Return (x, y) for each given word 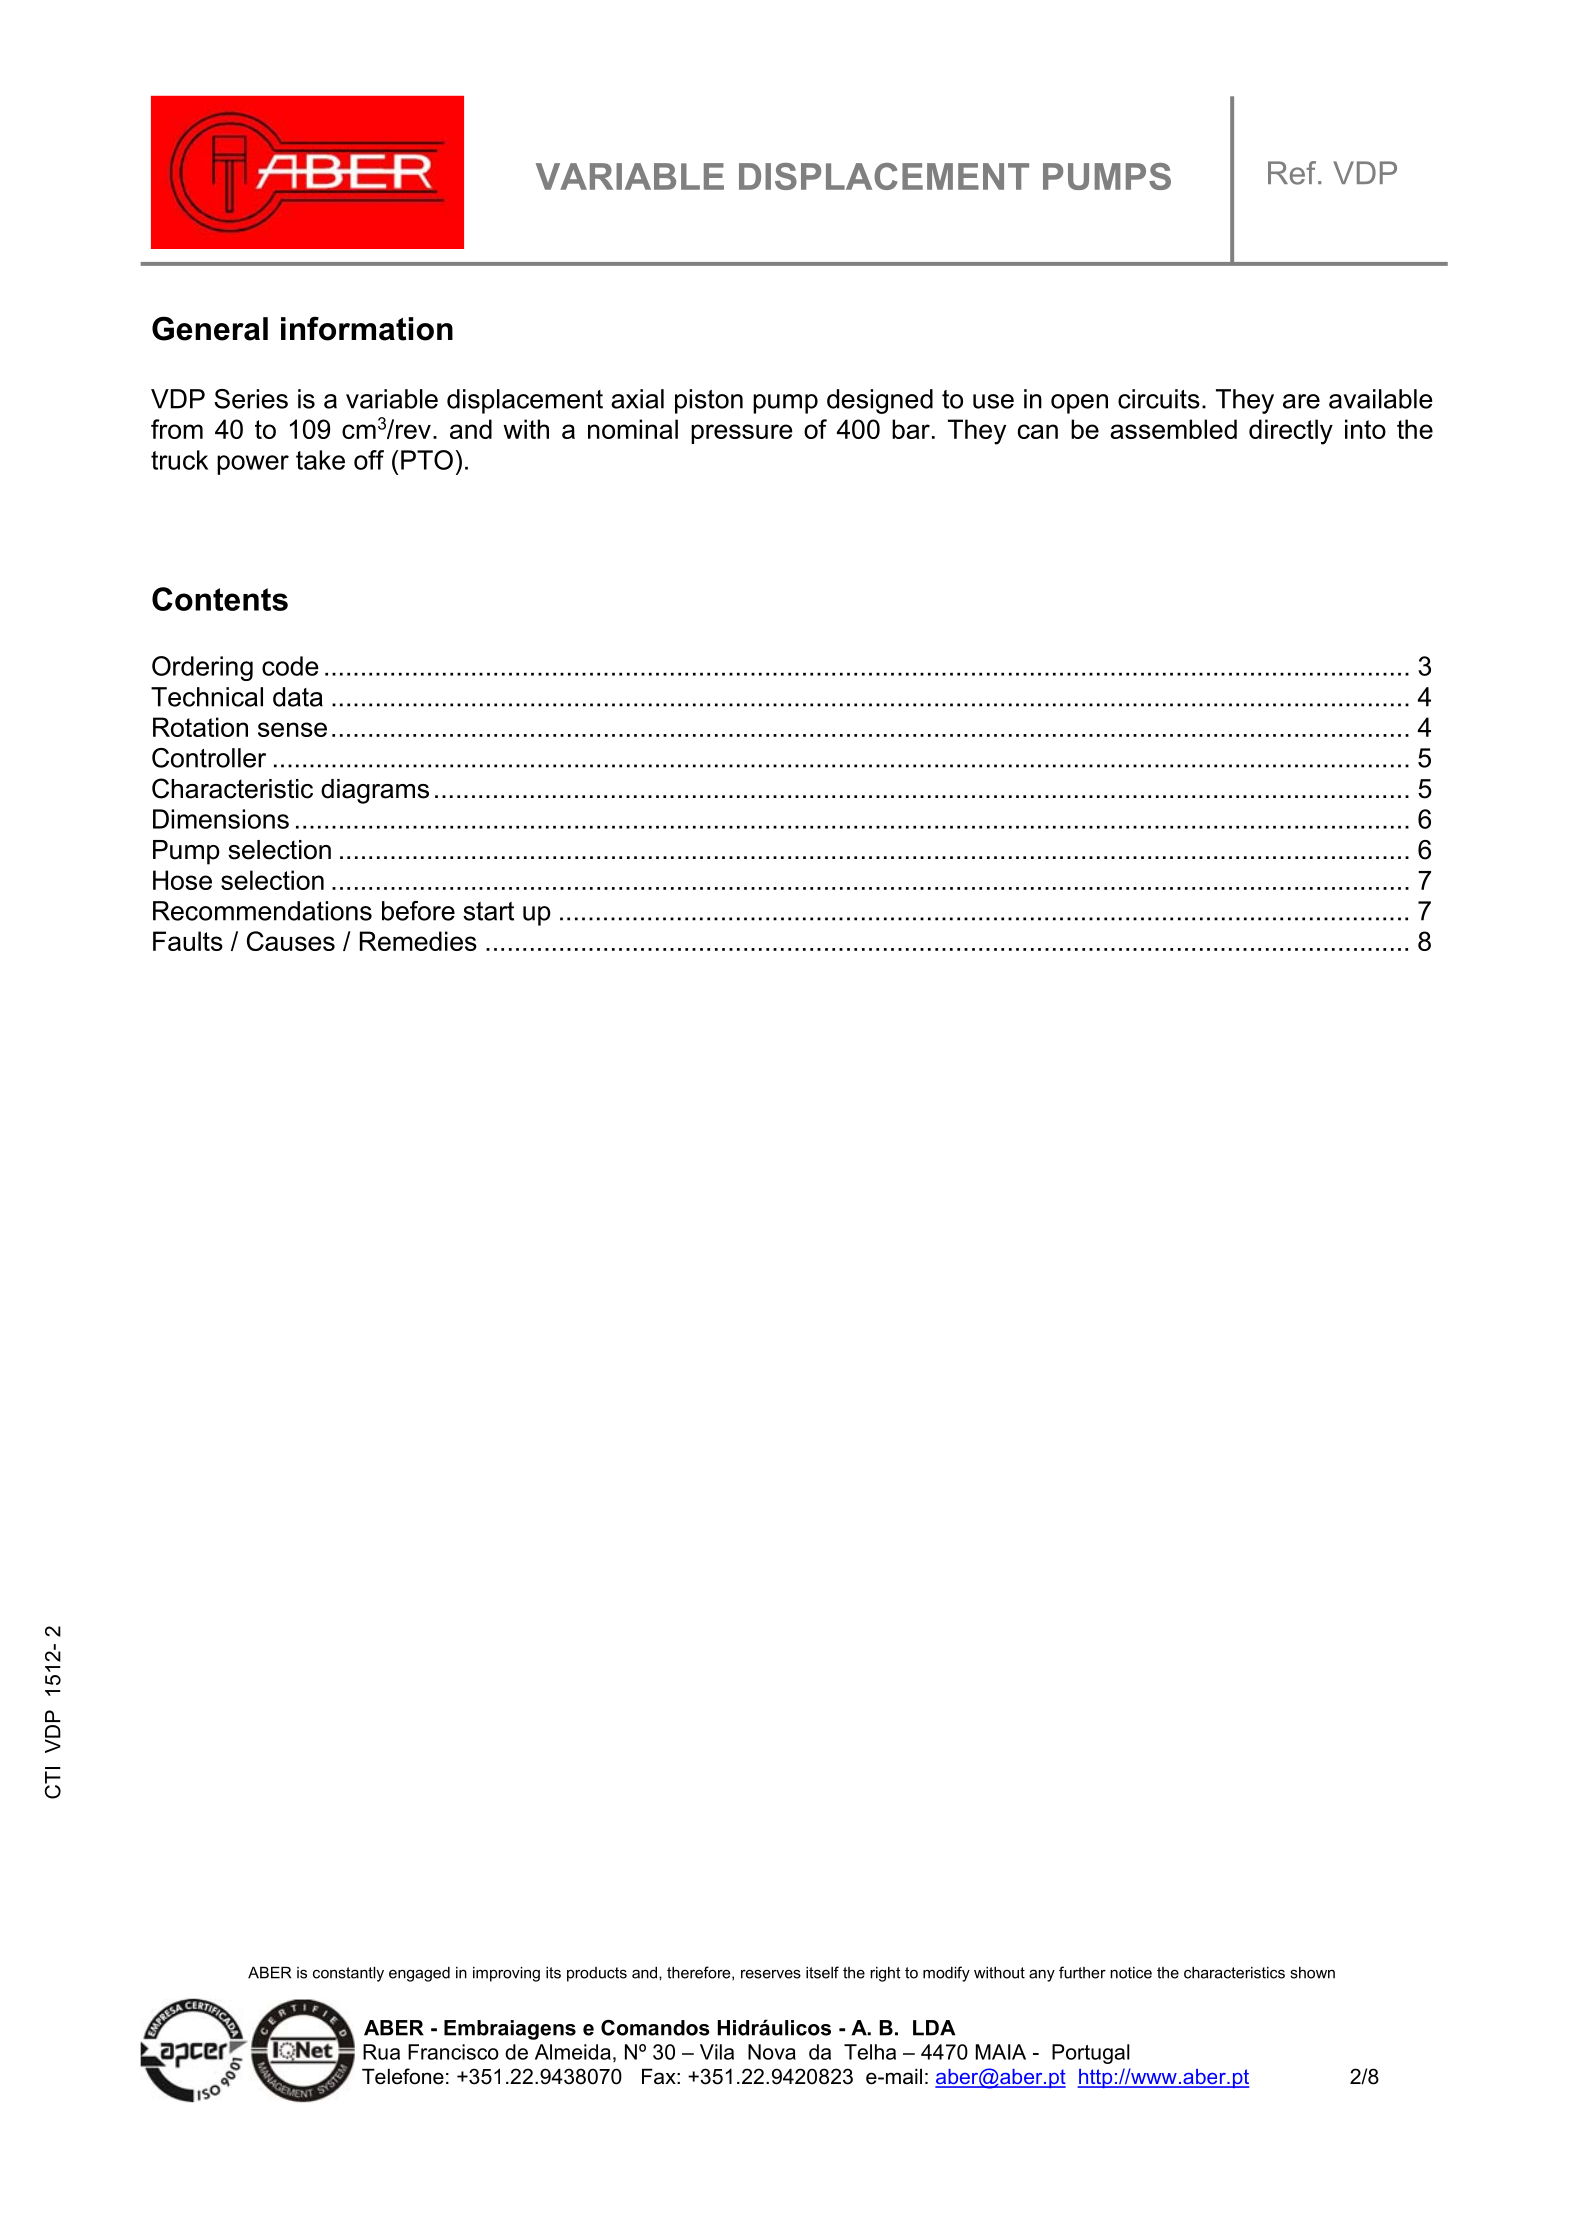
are (1301, 401)
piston (709, 401)
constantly (348, 1974)
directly (1291, 432)
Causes (291, 941)
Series (251, 399)
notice (1131, 1973)
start (488, 911)
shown (1312, 1973)
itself (822, 1972)
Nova (772, 2052)
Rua (381, 2052)
